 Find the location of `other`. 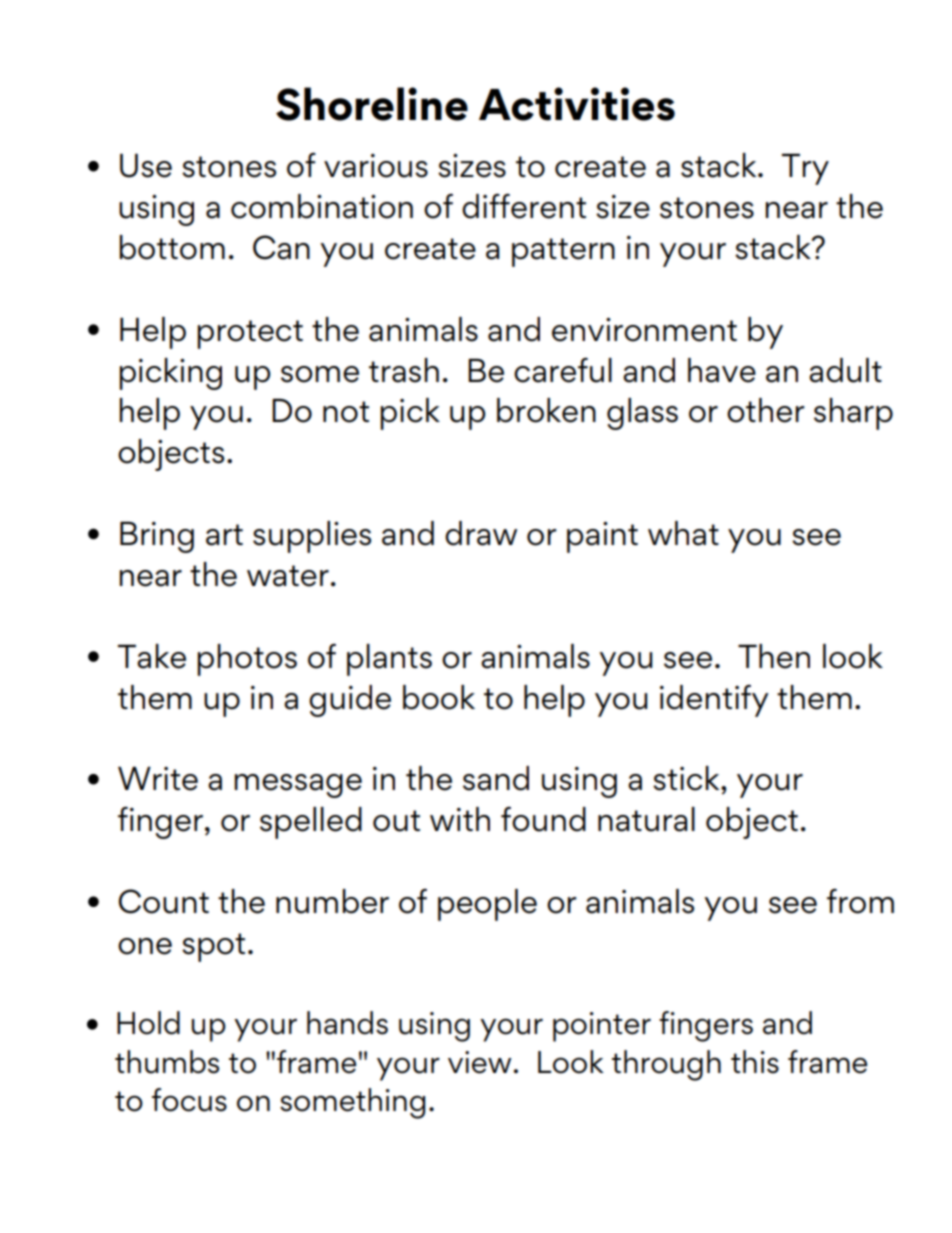

other is located at coordinates (765, 410).
